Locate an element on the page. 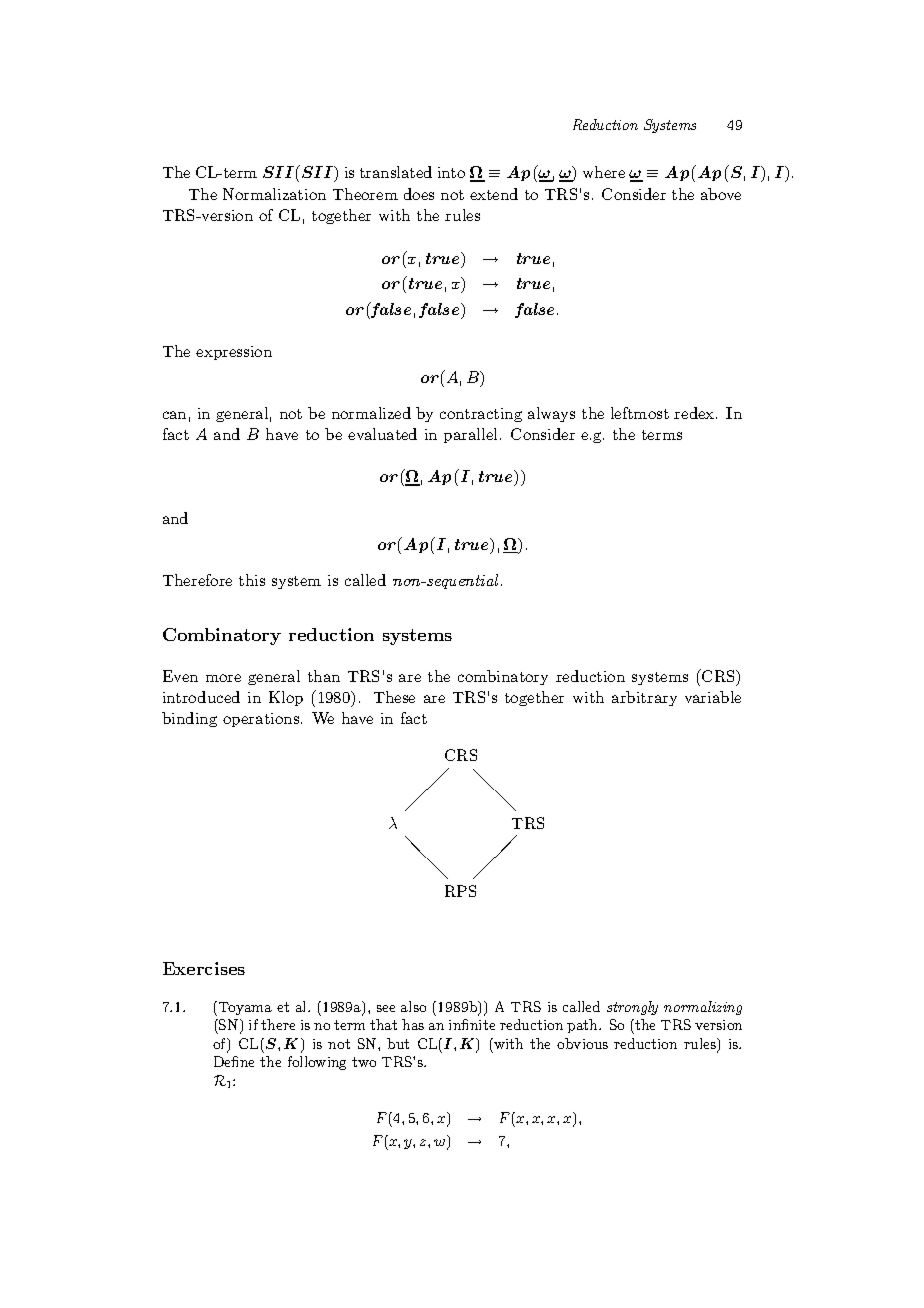 This page has height=1308, width=924. These is located at coordinates (394, 697).
